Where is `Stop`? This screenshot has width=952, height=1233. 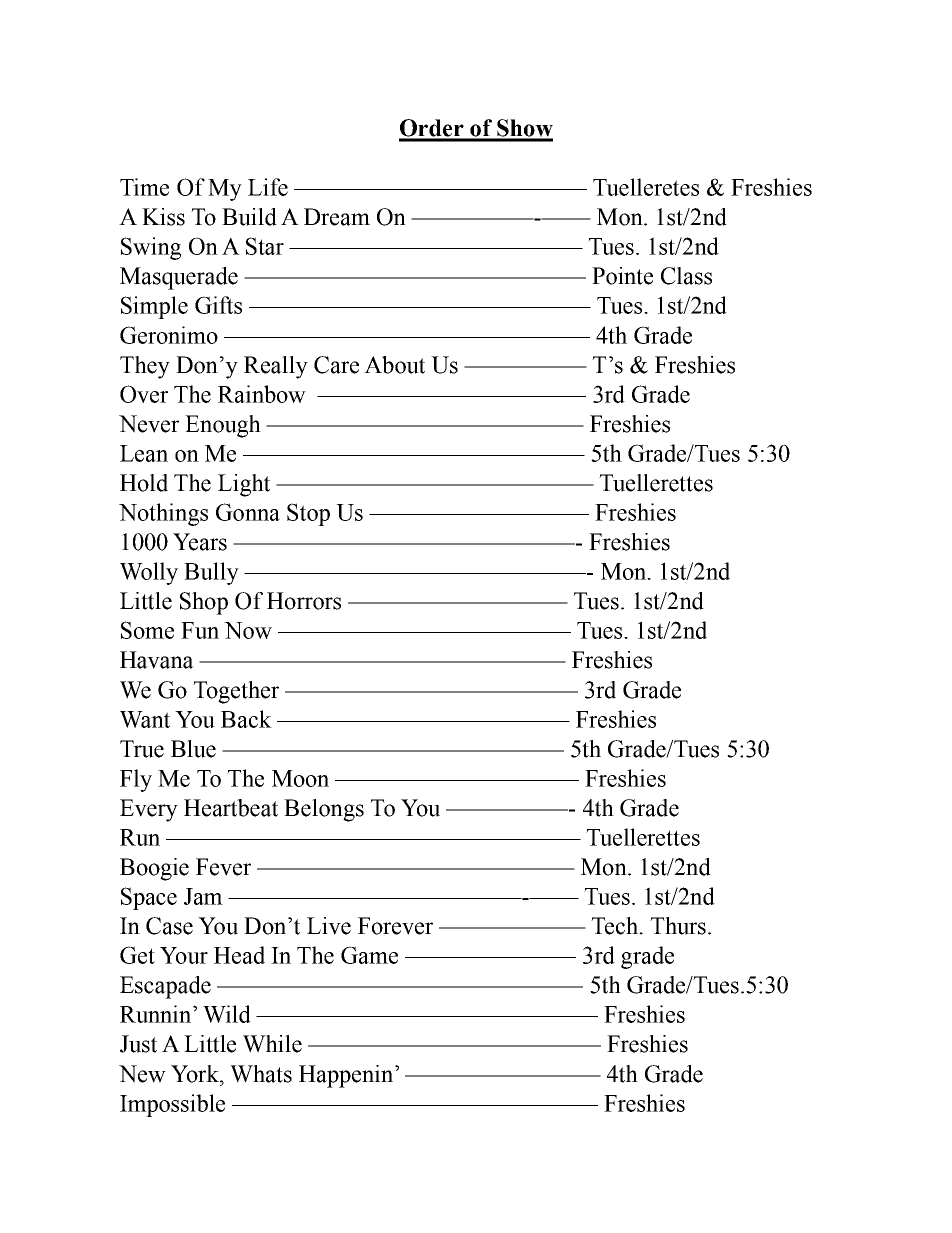 Stop is located at coordinates (308, 514).
